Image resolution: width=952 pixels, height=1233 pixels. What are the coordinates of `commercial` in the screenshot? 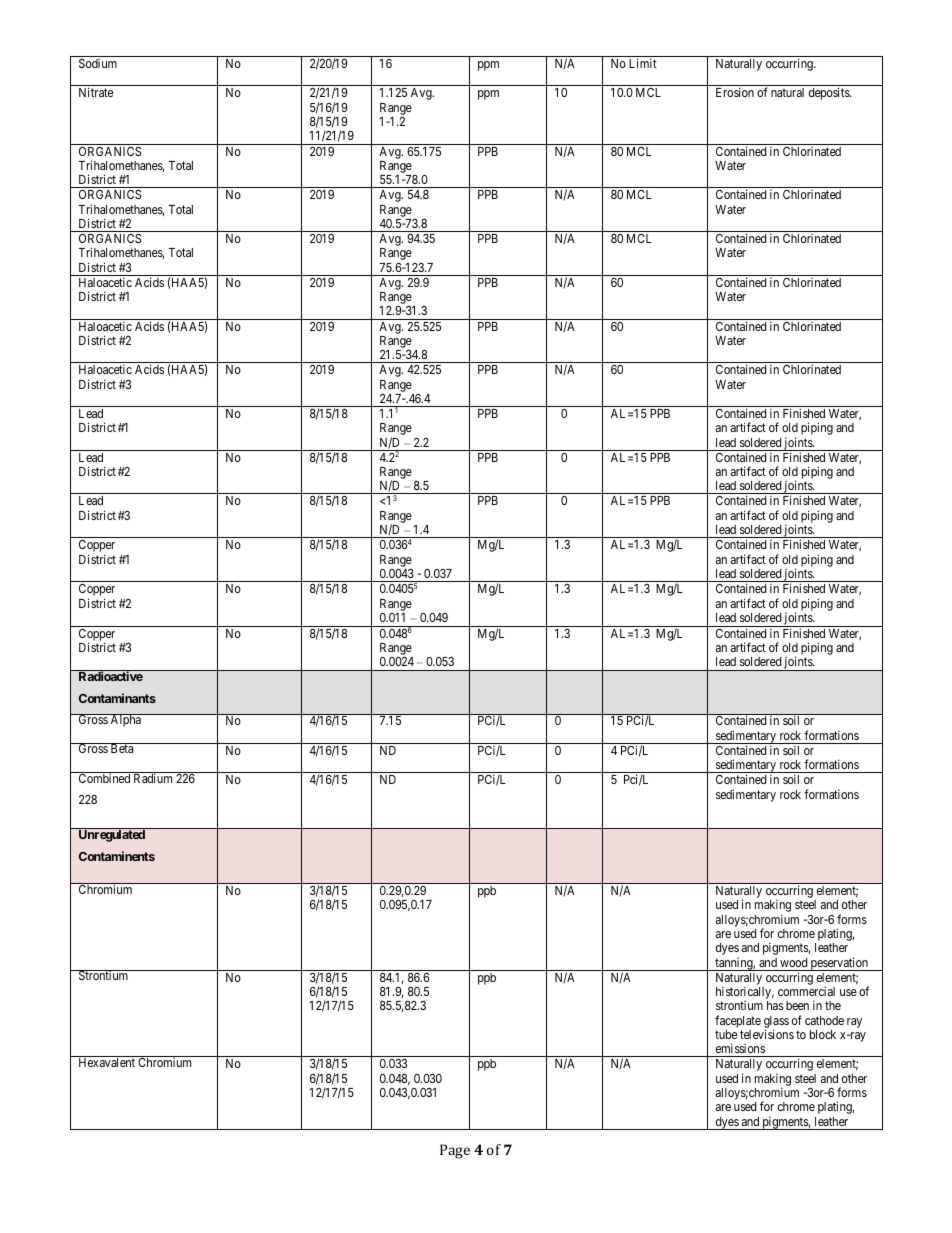 It's located at (806, 991).
